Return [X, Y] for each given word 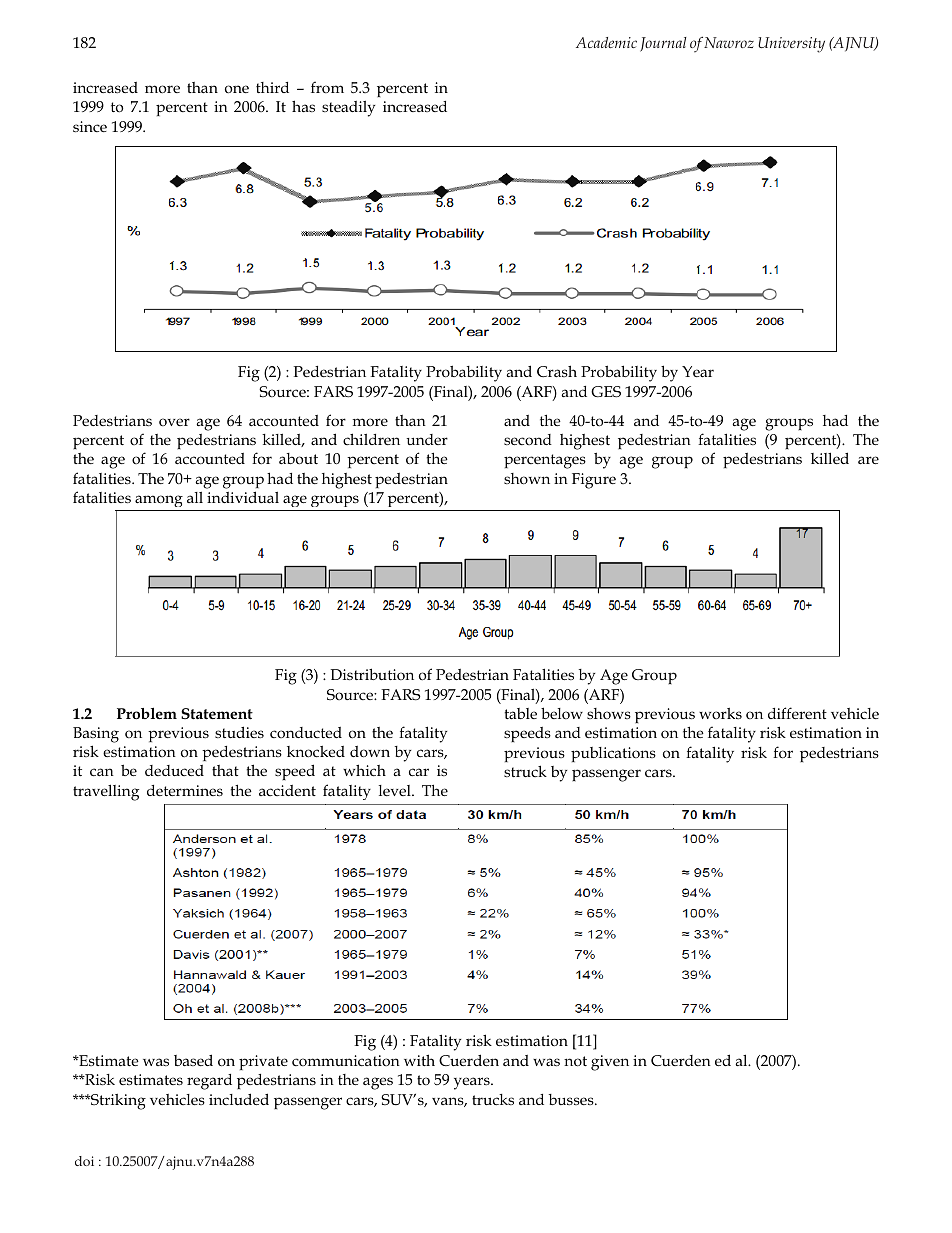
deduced [174, 770]
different [797, 713]
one [237, 89]
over [174, 422]
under [427, 439]
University [791, 45]
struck [525, 771]
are [868, 460]
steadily [348, 109]
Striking [117, 1102]
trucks [493, 1099]
